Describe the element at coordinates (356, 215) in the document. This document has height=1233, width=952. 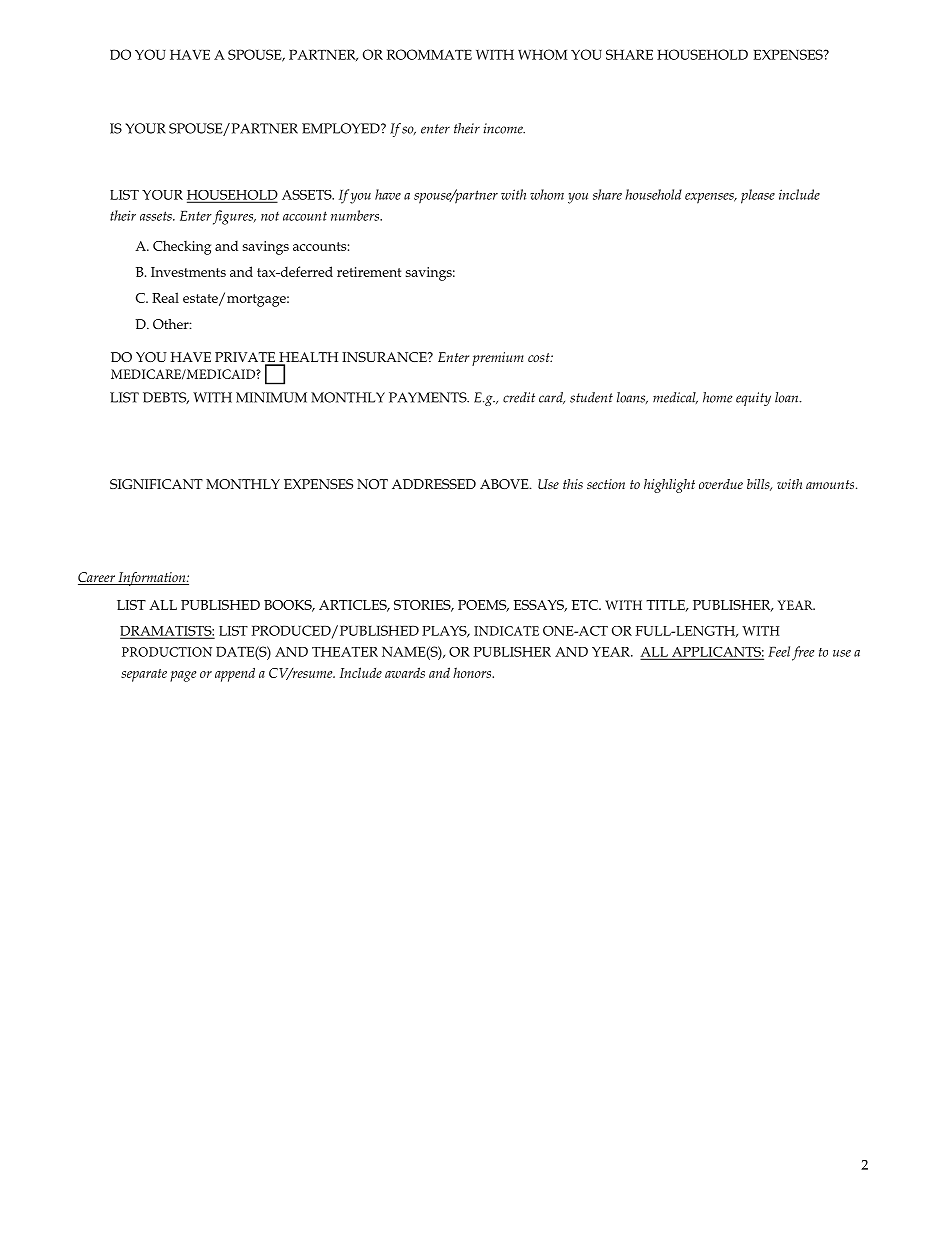
I see `numbers` at that location.
